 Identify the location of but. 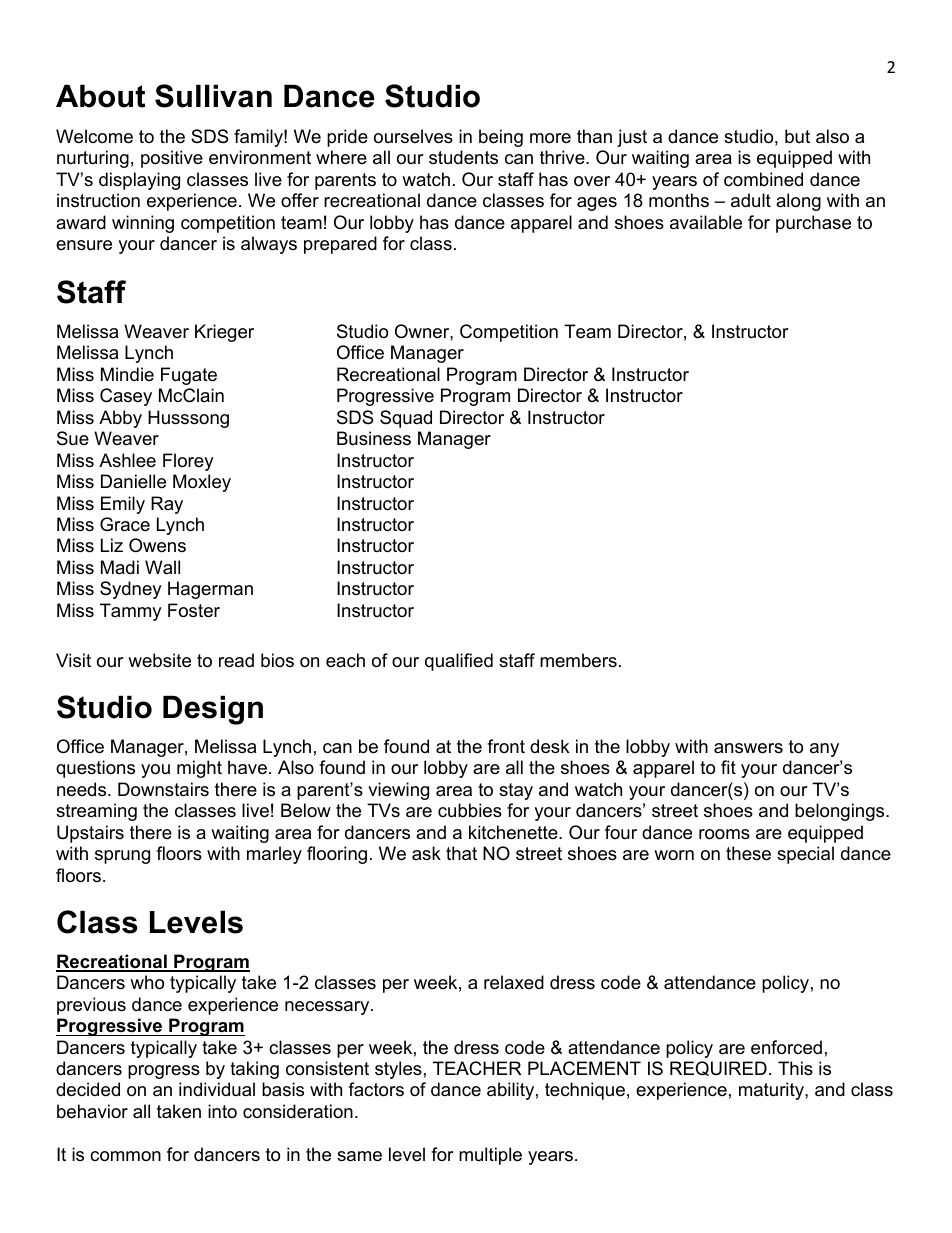
(797, 136).
